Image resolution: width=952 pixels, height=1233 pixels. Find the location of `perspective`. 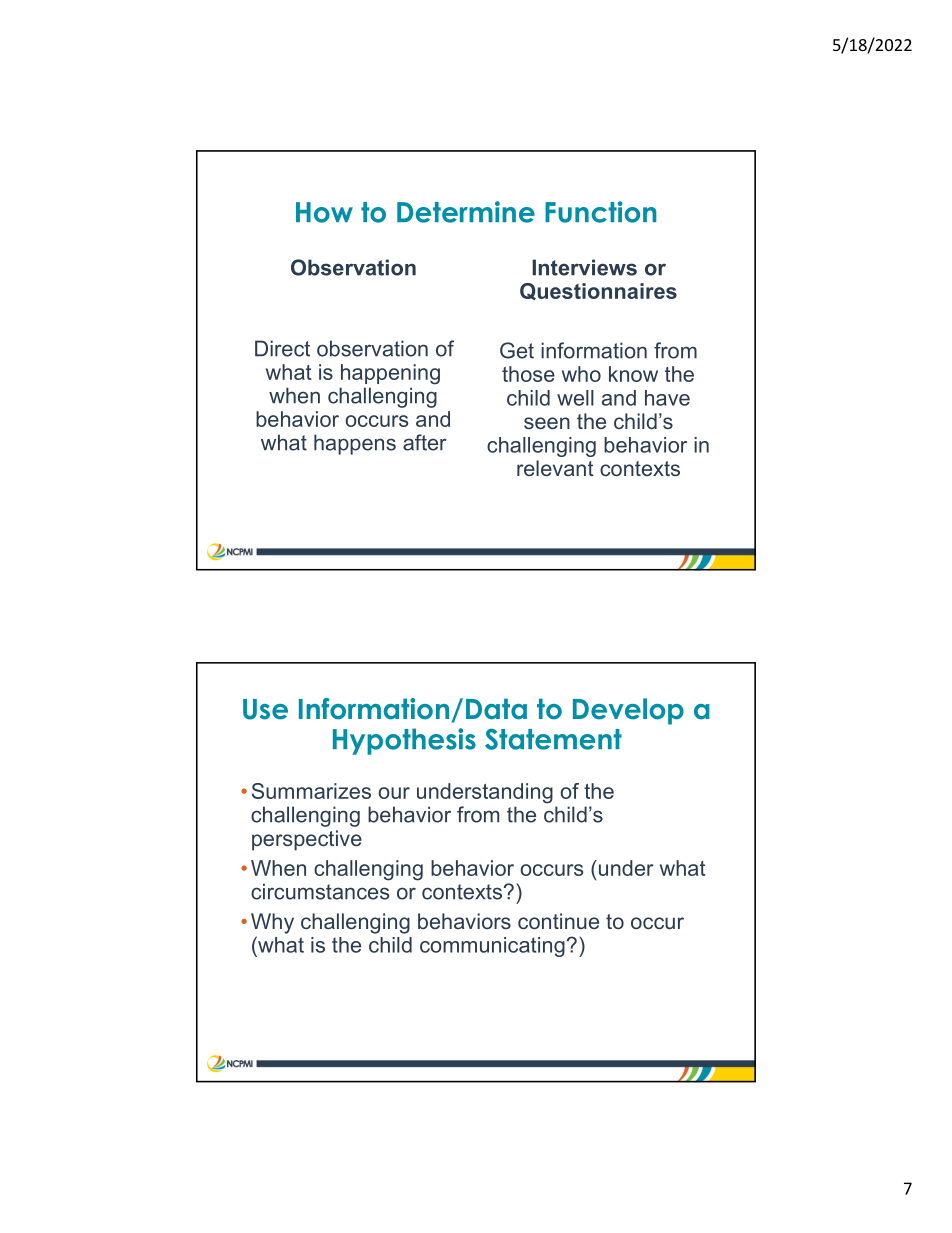

perspective is located at coordinates (307, 840).
